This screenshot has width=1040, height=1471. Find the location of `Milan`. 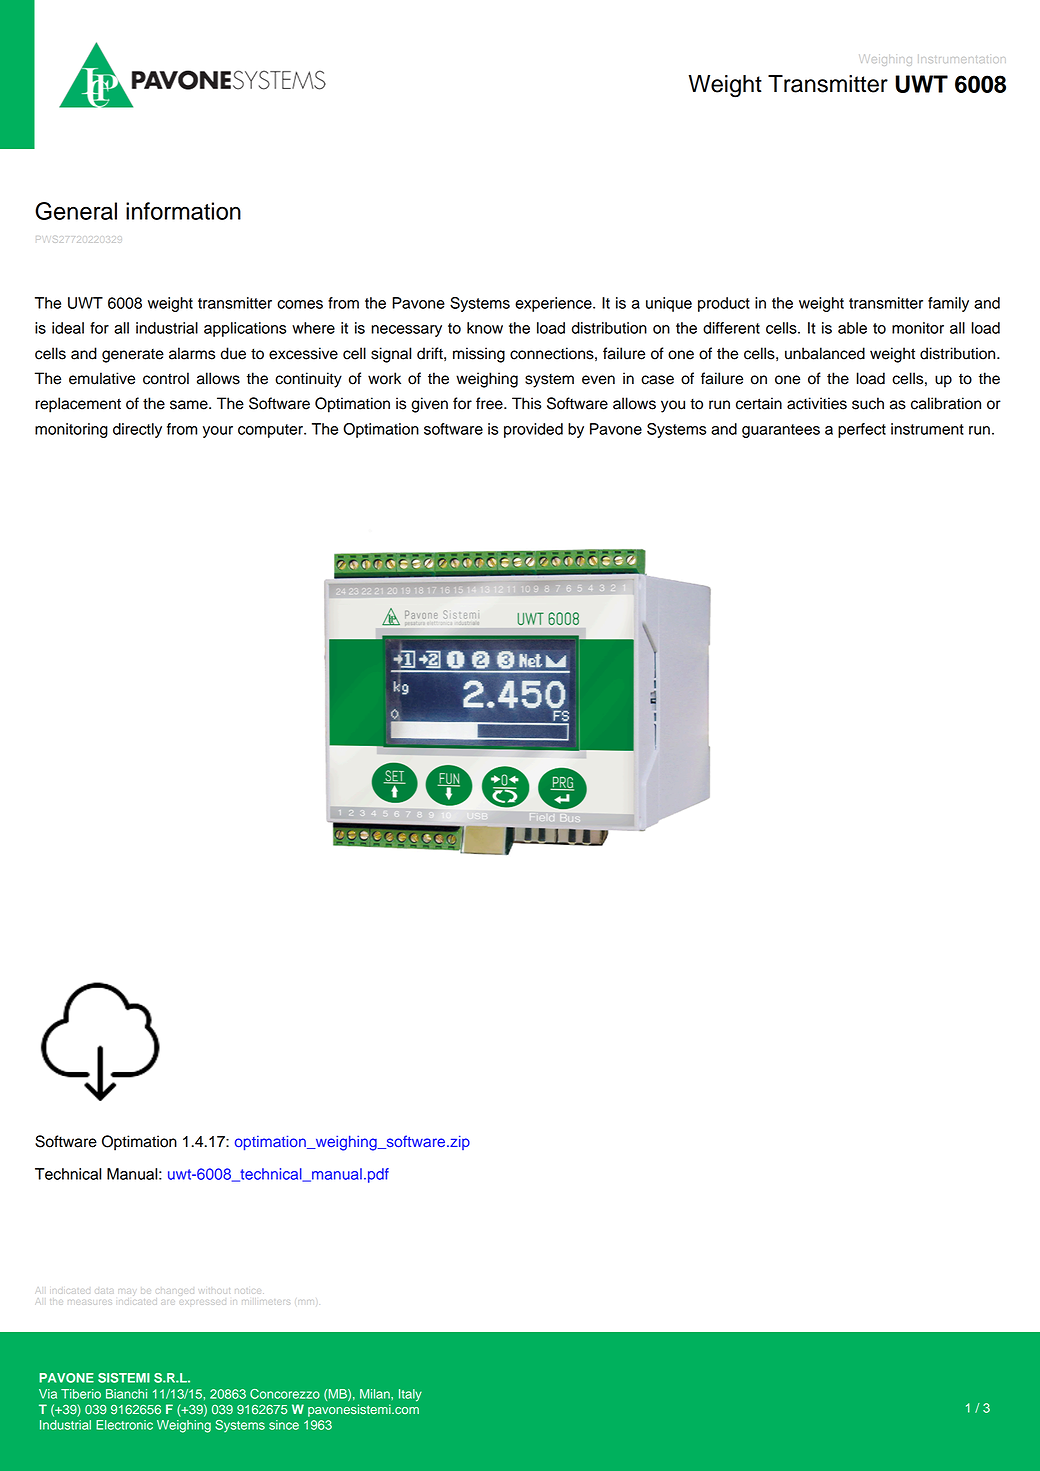

Milan is located at coordinates (376, 1394).
